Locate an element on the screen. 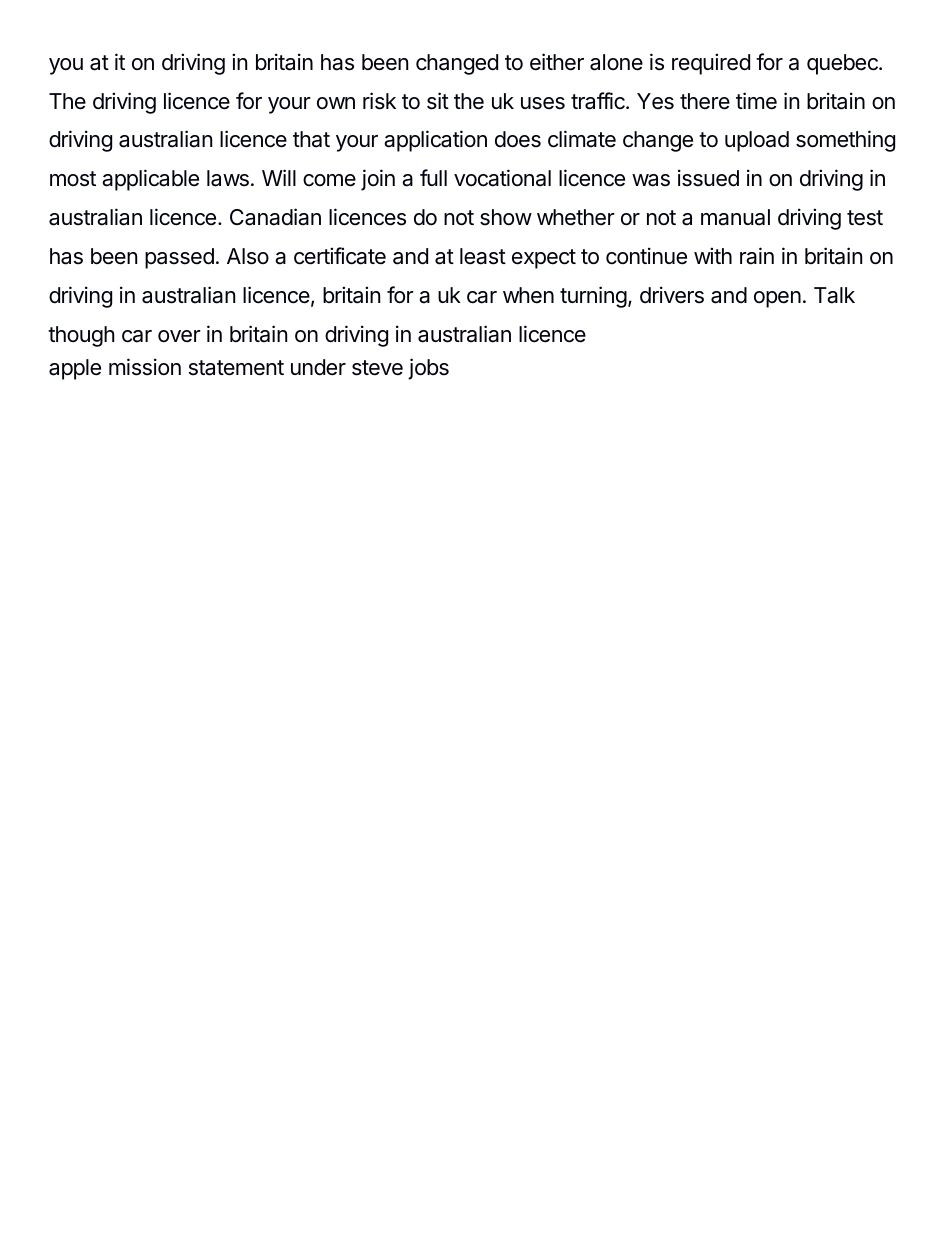  manual is located at coordinates (735, 217).
